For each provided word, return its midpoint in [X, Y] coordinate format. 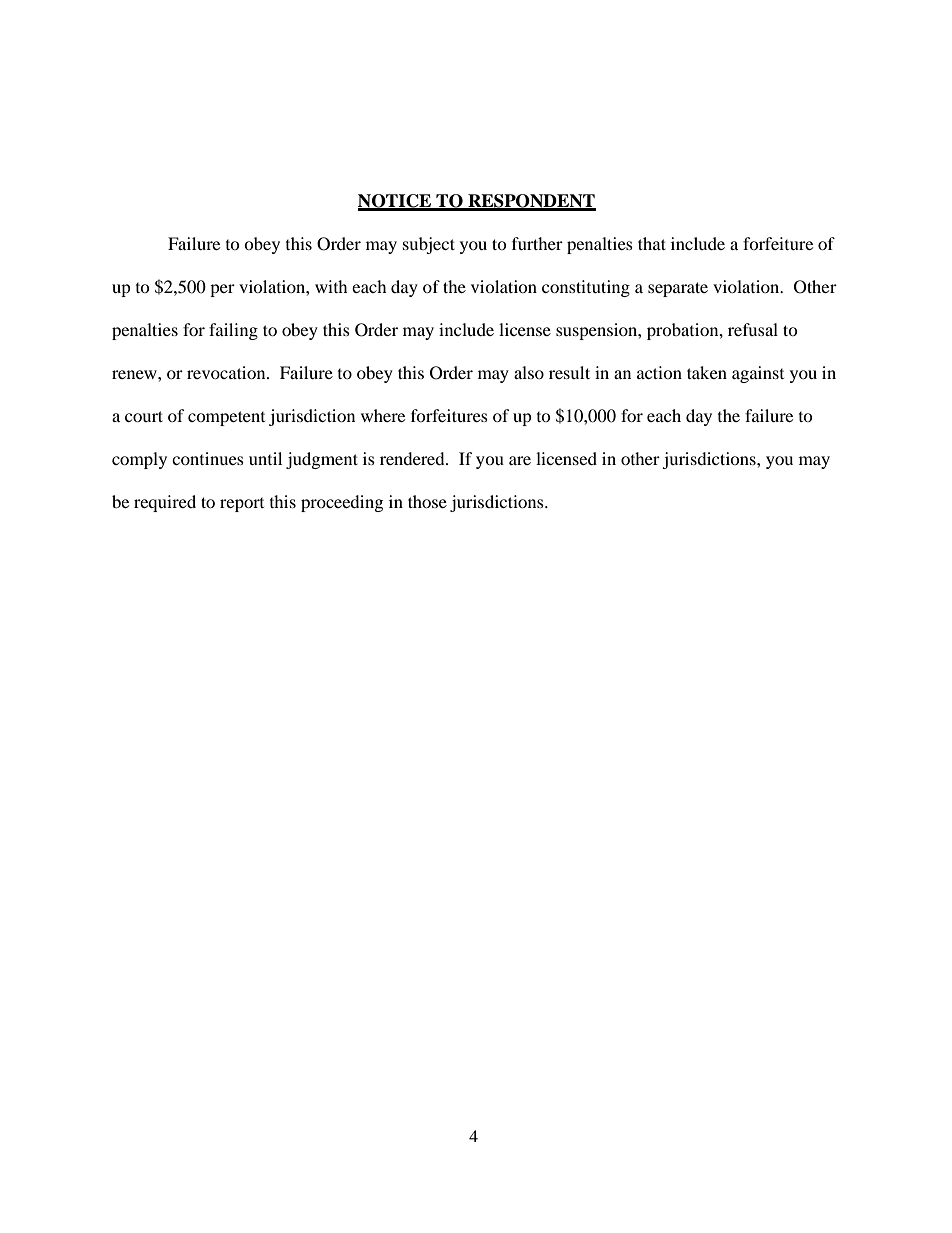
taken [707, 372]
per [222, 290]
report [242, 505]
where [383, 415]
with [331, 286]
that [652, 243]
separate [678, 289]
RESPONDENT [531, 202]
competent [226, 418]
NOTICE [396, 202]
